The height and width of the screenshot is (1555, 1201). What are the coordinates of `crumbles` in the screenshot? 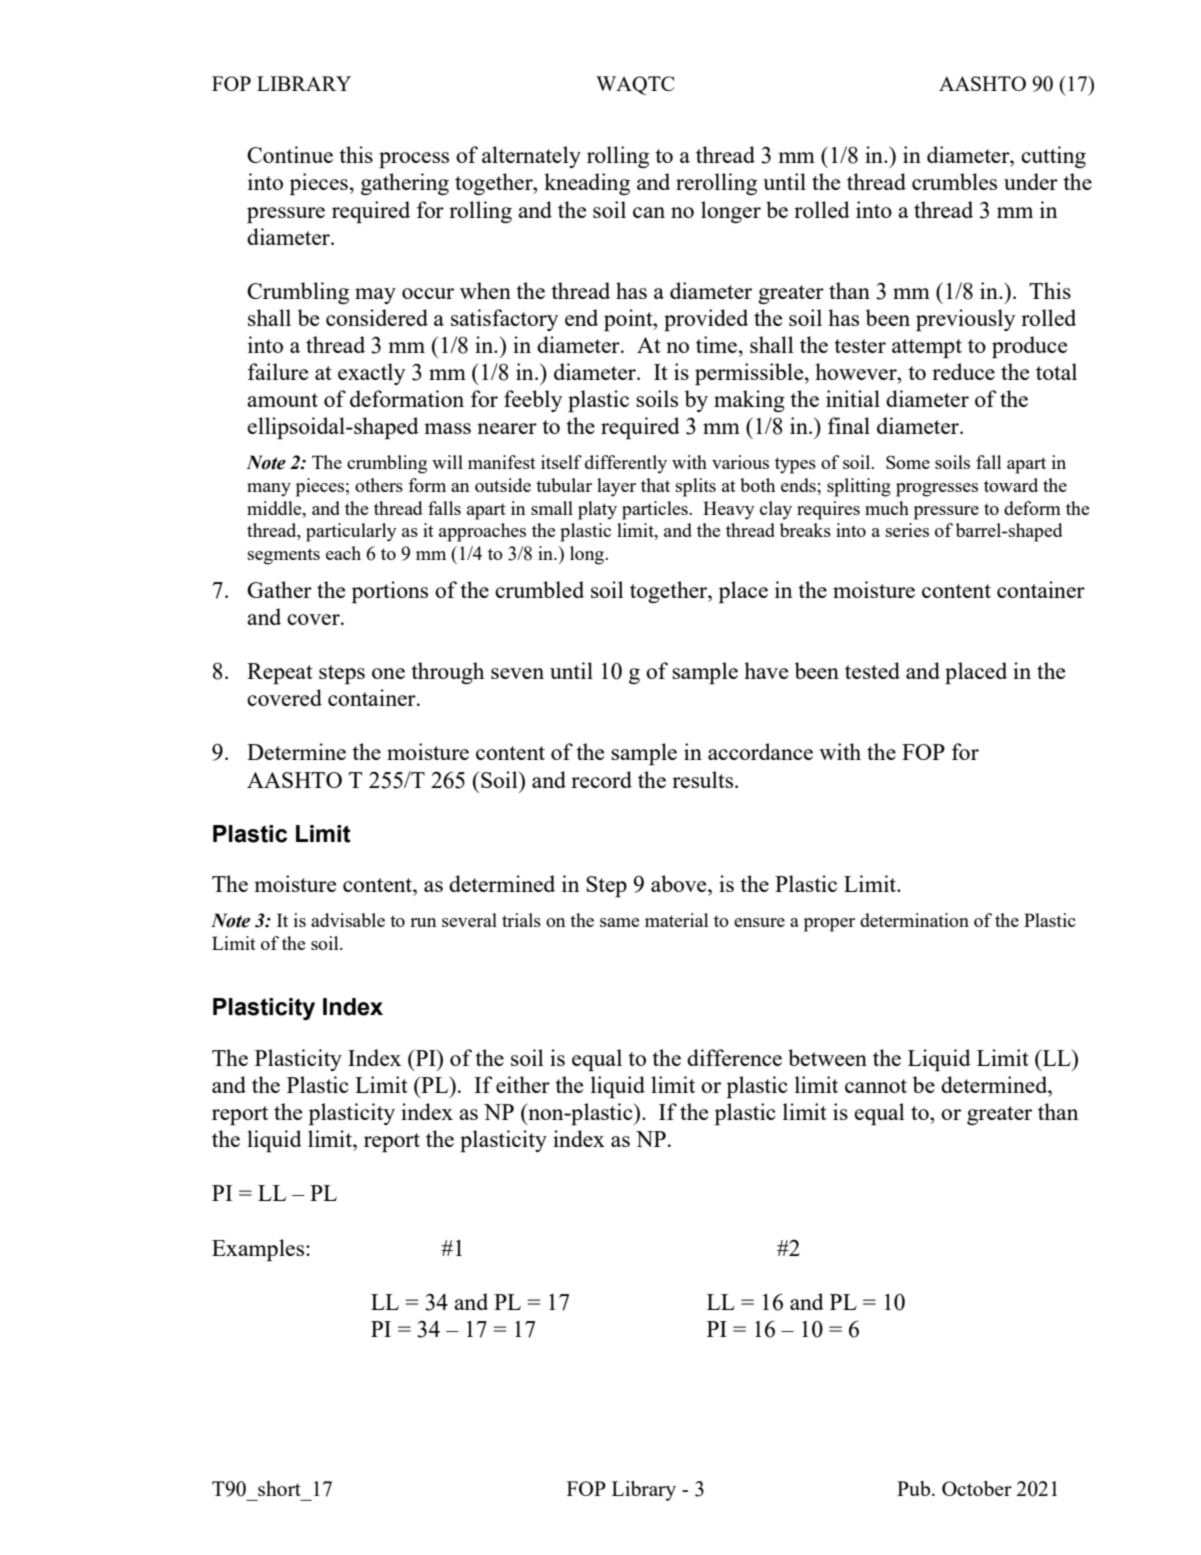 It's located at (954, 181).
